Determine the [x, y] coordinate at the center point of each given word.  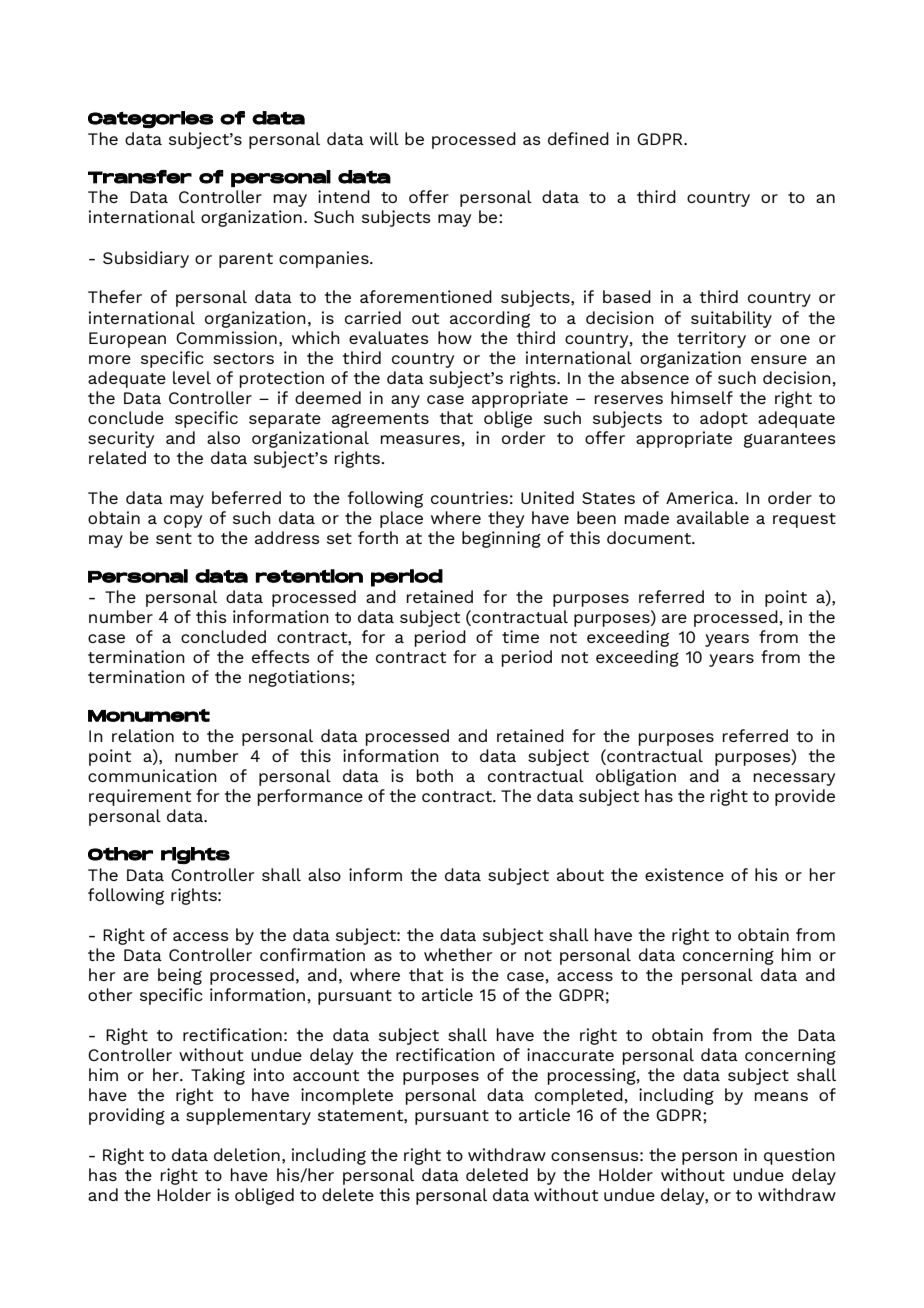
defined [578, 138]
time [520, 636]
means [781, 1096]
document [650, 537]
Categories [150, 120]
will [384, 138]
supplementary [248, 1116]
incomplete [347, 1096]
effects [281, 656]
